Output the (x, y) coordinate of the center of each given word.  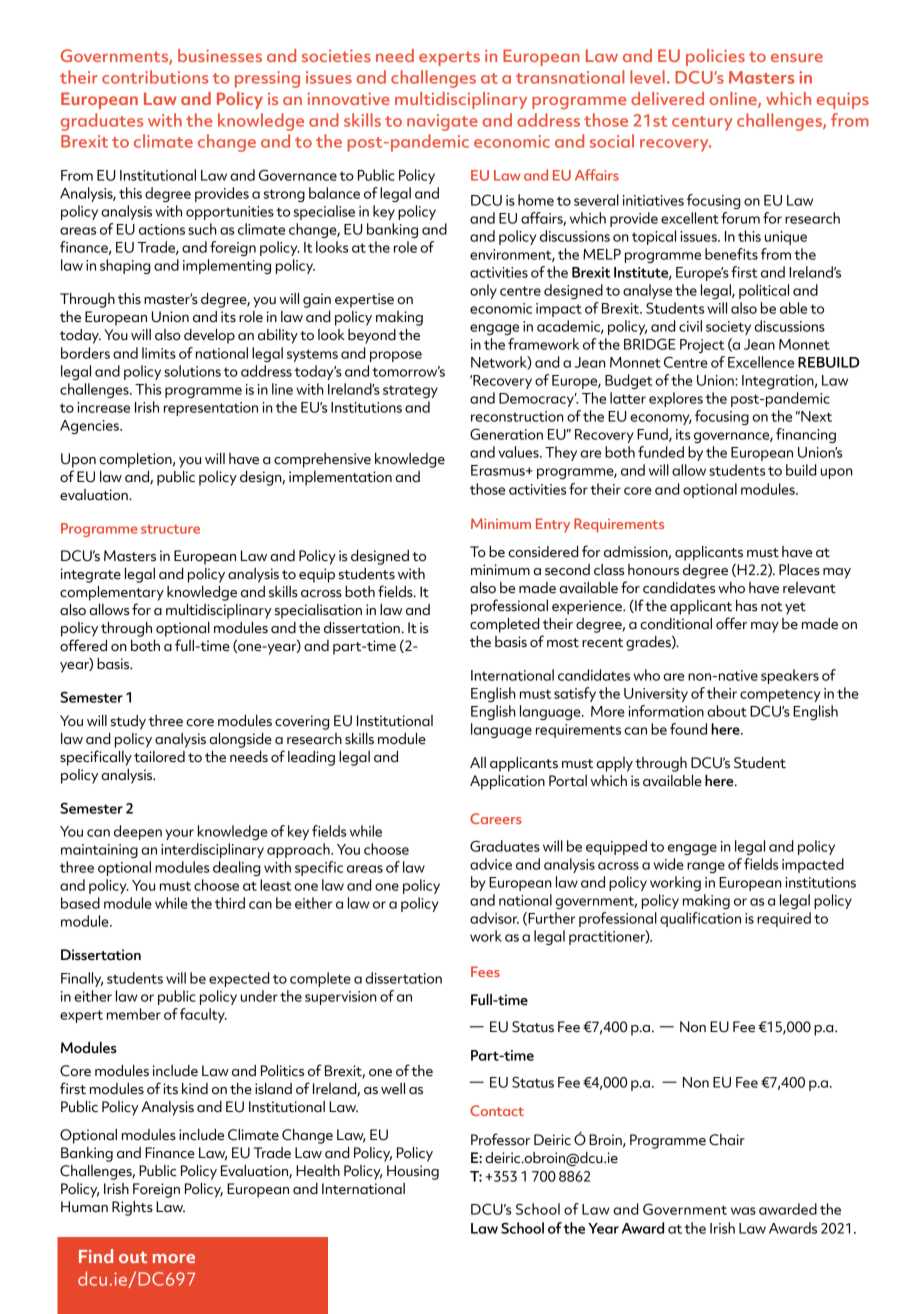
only (483, 291)
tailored (159, 757)
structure (170, 529)
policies (715, 57)
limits (159, 353)
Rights (132, 1208)
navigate (442, 122)
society (728, 328)
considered (543, 552)
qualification (700, 919)
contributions (155, 77)
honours (653, 570)
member (134, 1014)
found (688, 729)
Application (507, 782)
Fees (485, 971)
